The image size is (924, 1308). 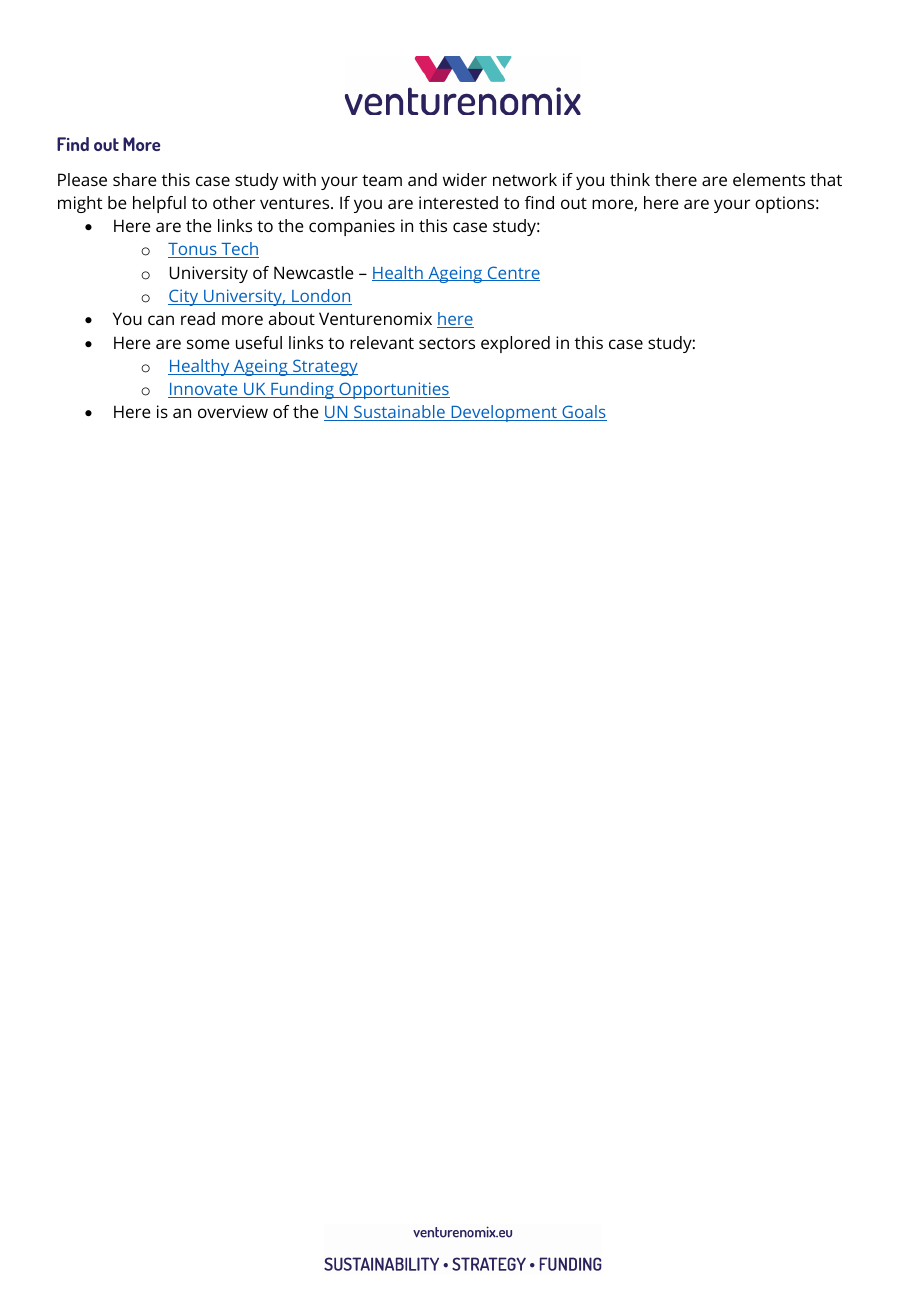 What do you see at coordinates (193, 250) in the document?
I see `Tonus` at bounding box center [193, 250].
